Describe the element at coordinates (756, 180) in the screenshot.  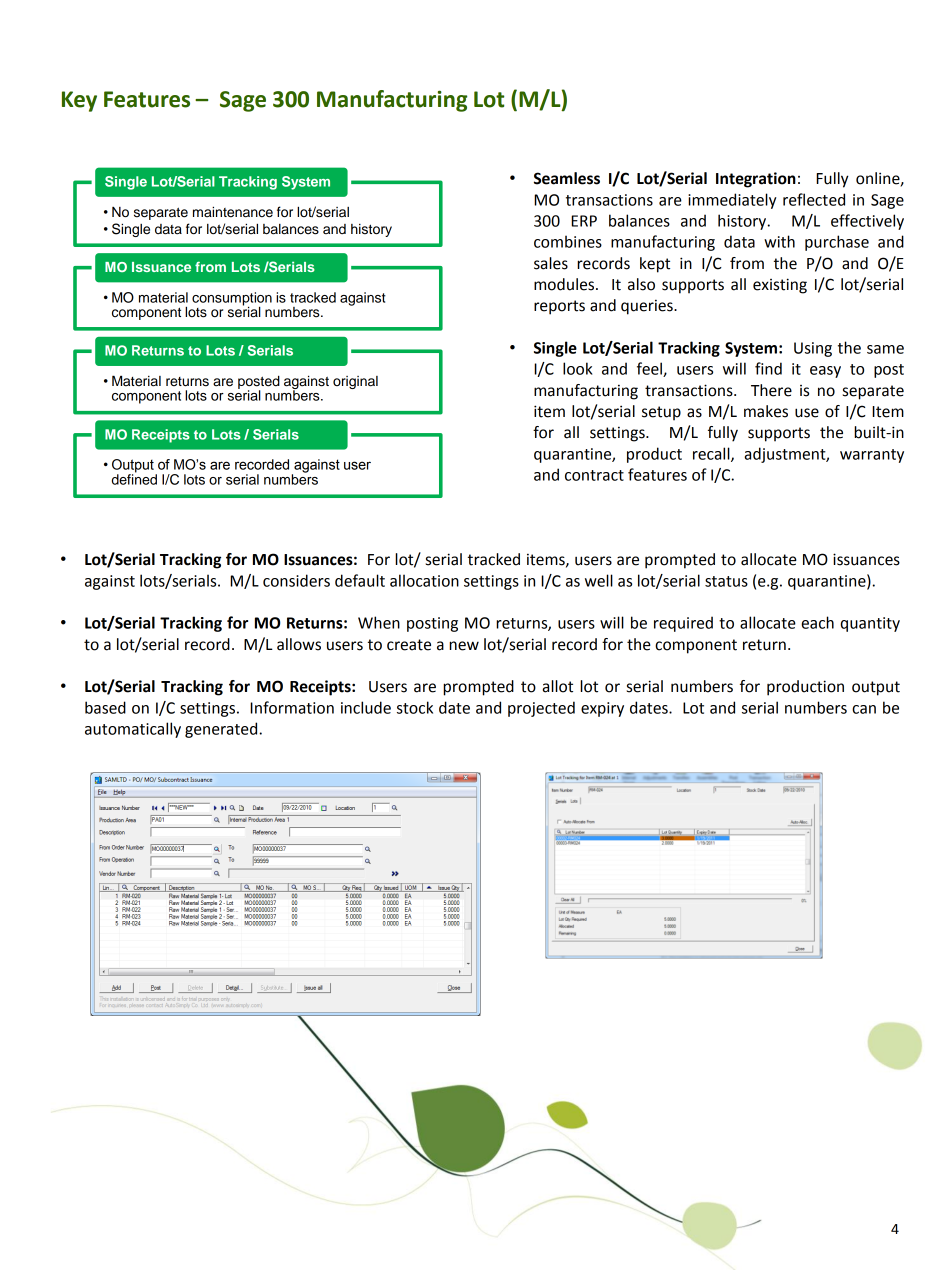
I see `Integration` at that location.
